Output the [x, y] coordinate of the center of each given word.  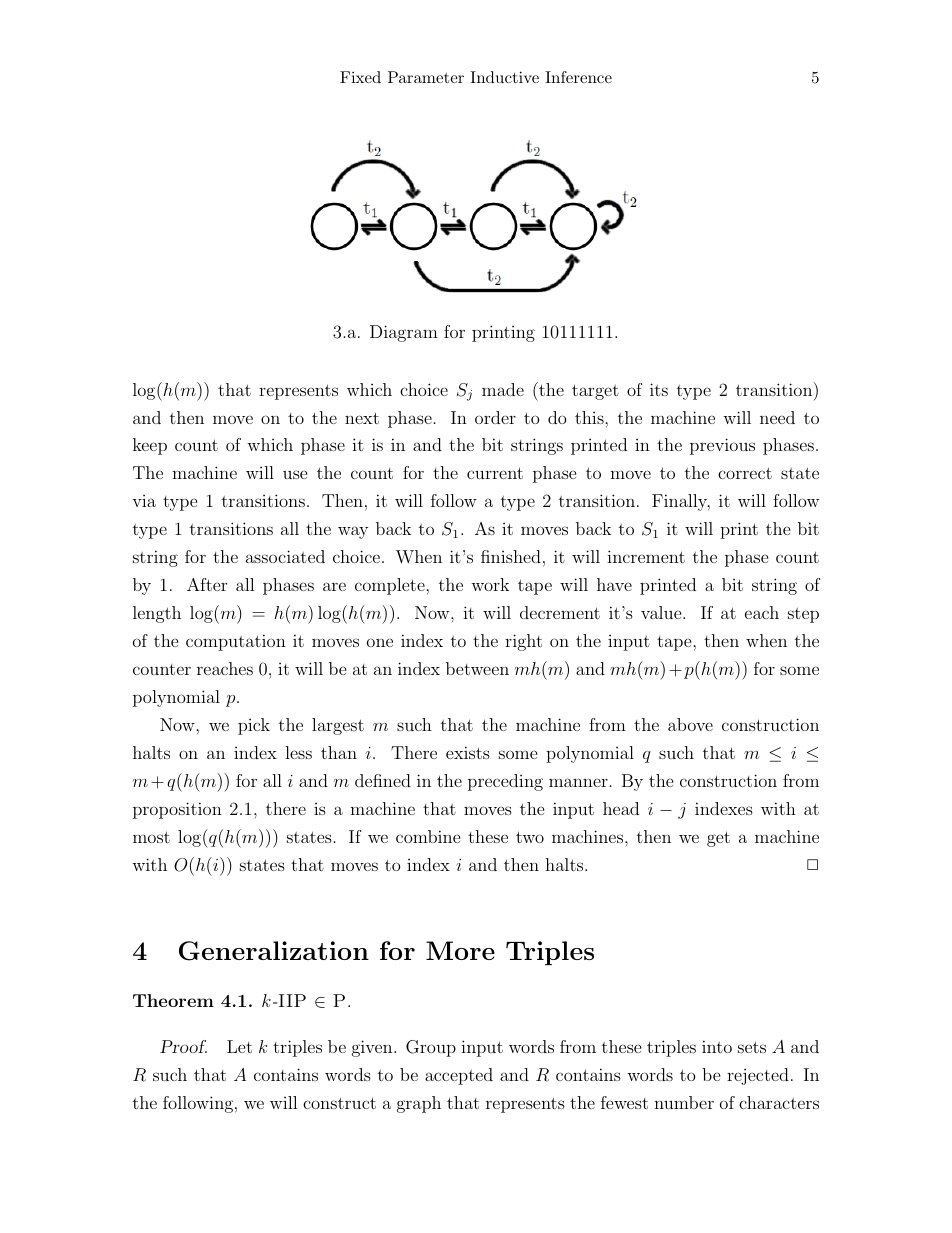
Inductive [504, 77]
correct [745, 473]
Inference [578, 77]
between [477, 668]
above [690, 724]
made [503, 389]
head [621, 808]
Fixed [360, 77]
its [659, 389]
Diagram [404, 333]
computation [236, 642]
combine [428, 836]
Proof [183, 1046]
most [151, 837]
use [295, 474]
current [495, 473]
